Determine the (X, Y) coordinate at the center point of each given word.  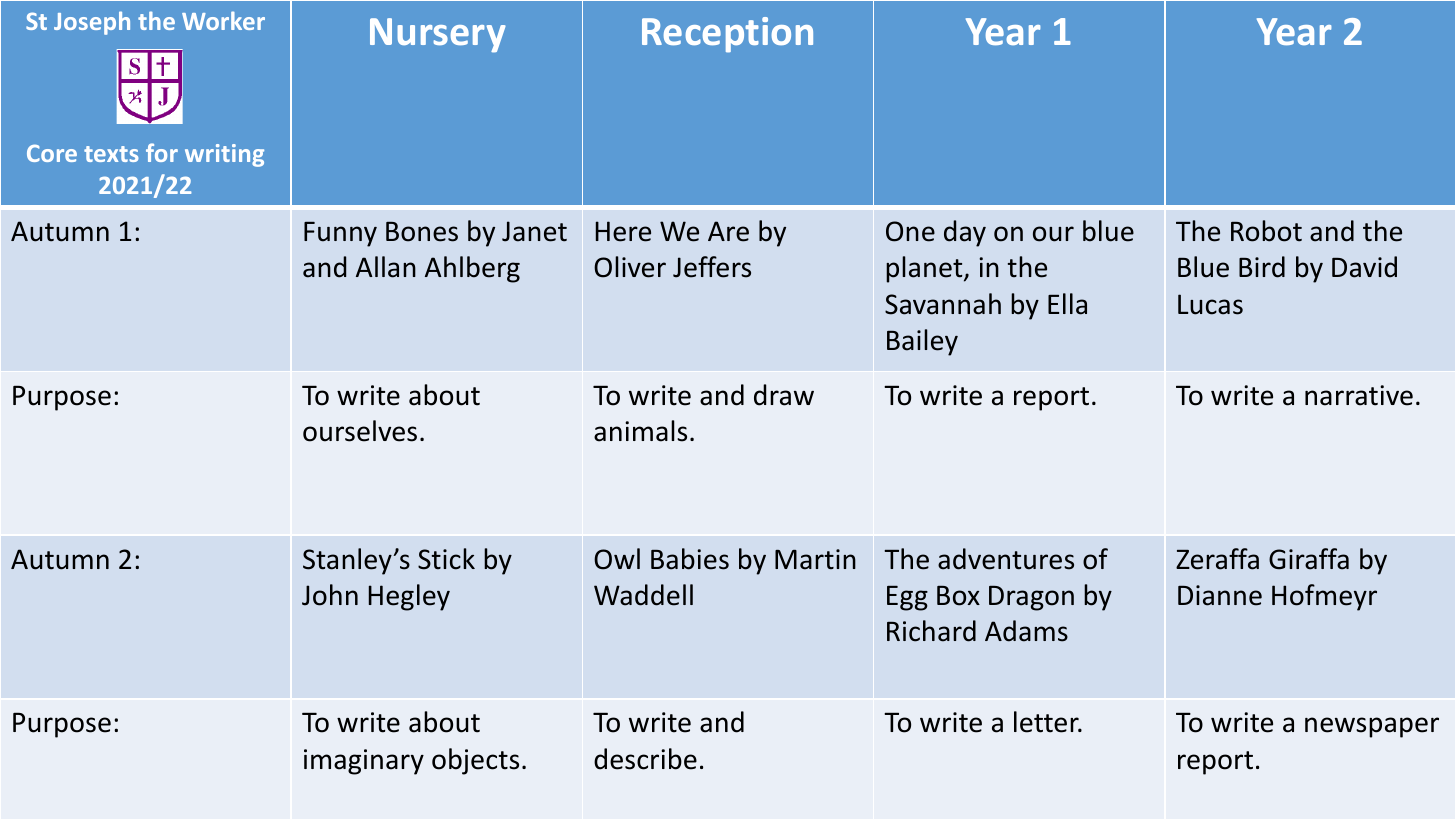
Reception (727, 35)
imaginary (364, 762)
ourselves (360, 431)
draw (784, 395)
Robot (1266, 231)
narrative (1359, 395)
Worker (223, 20)
